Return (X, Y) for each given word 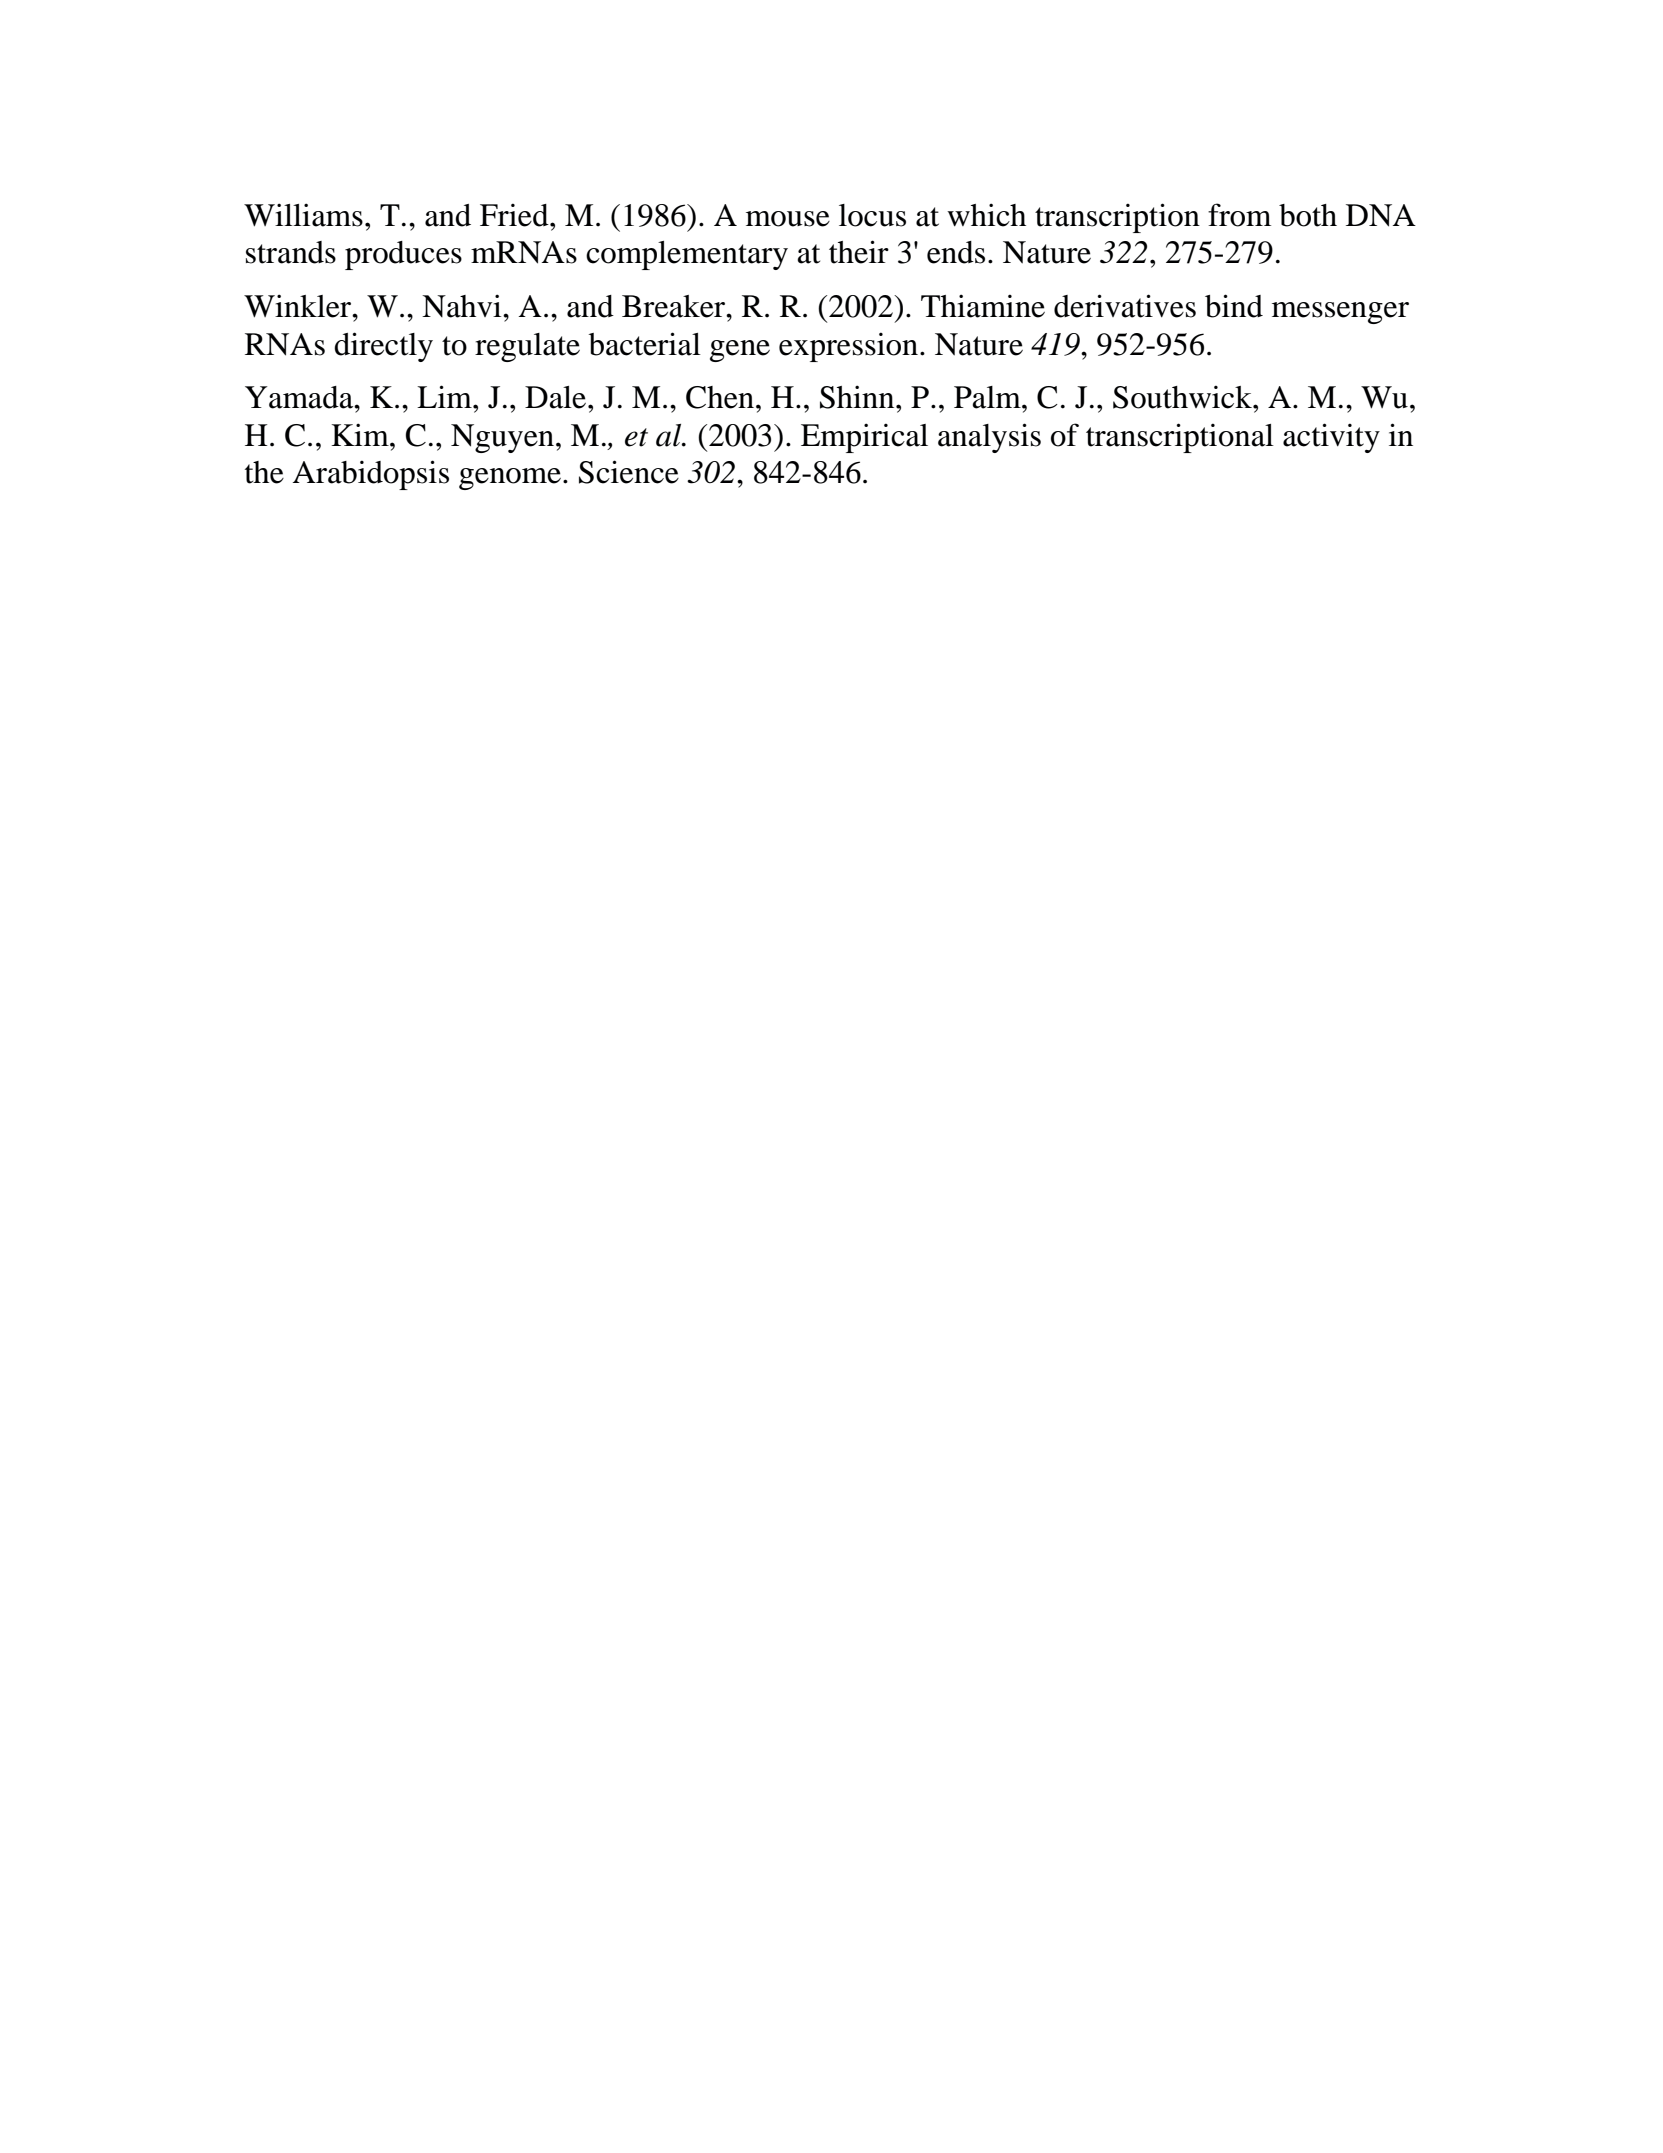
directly (383, 347)
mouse (788, 219)
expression (848, 347)
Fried (515, 215)
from (1239, 215)
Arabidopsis (371, 475)
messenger (1340, 313)
